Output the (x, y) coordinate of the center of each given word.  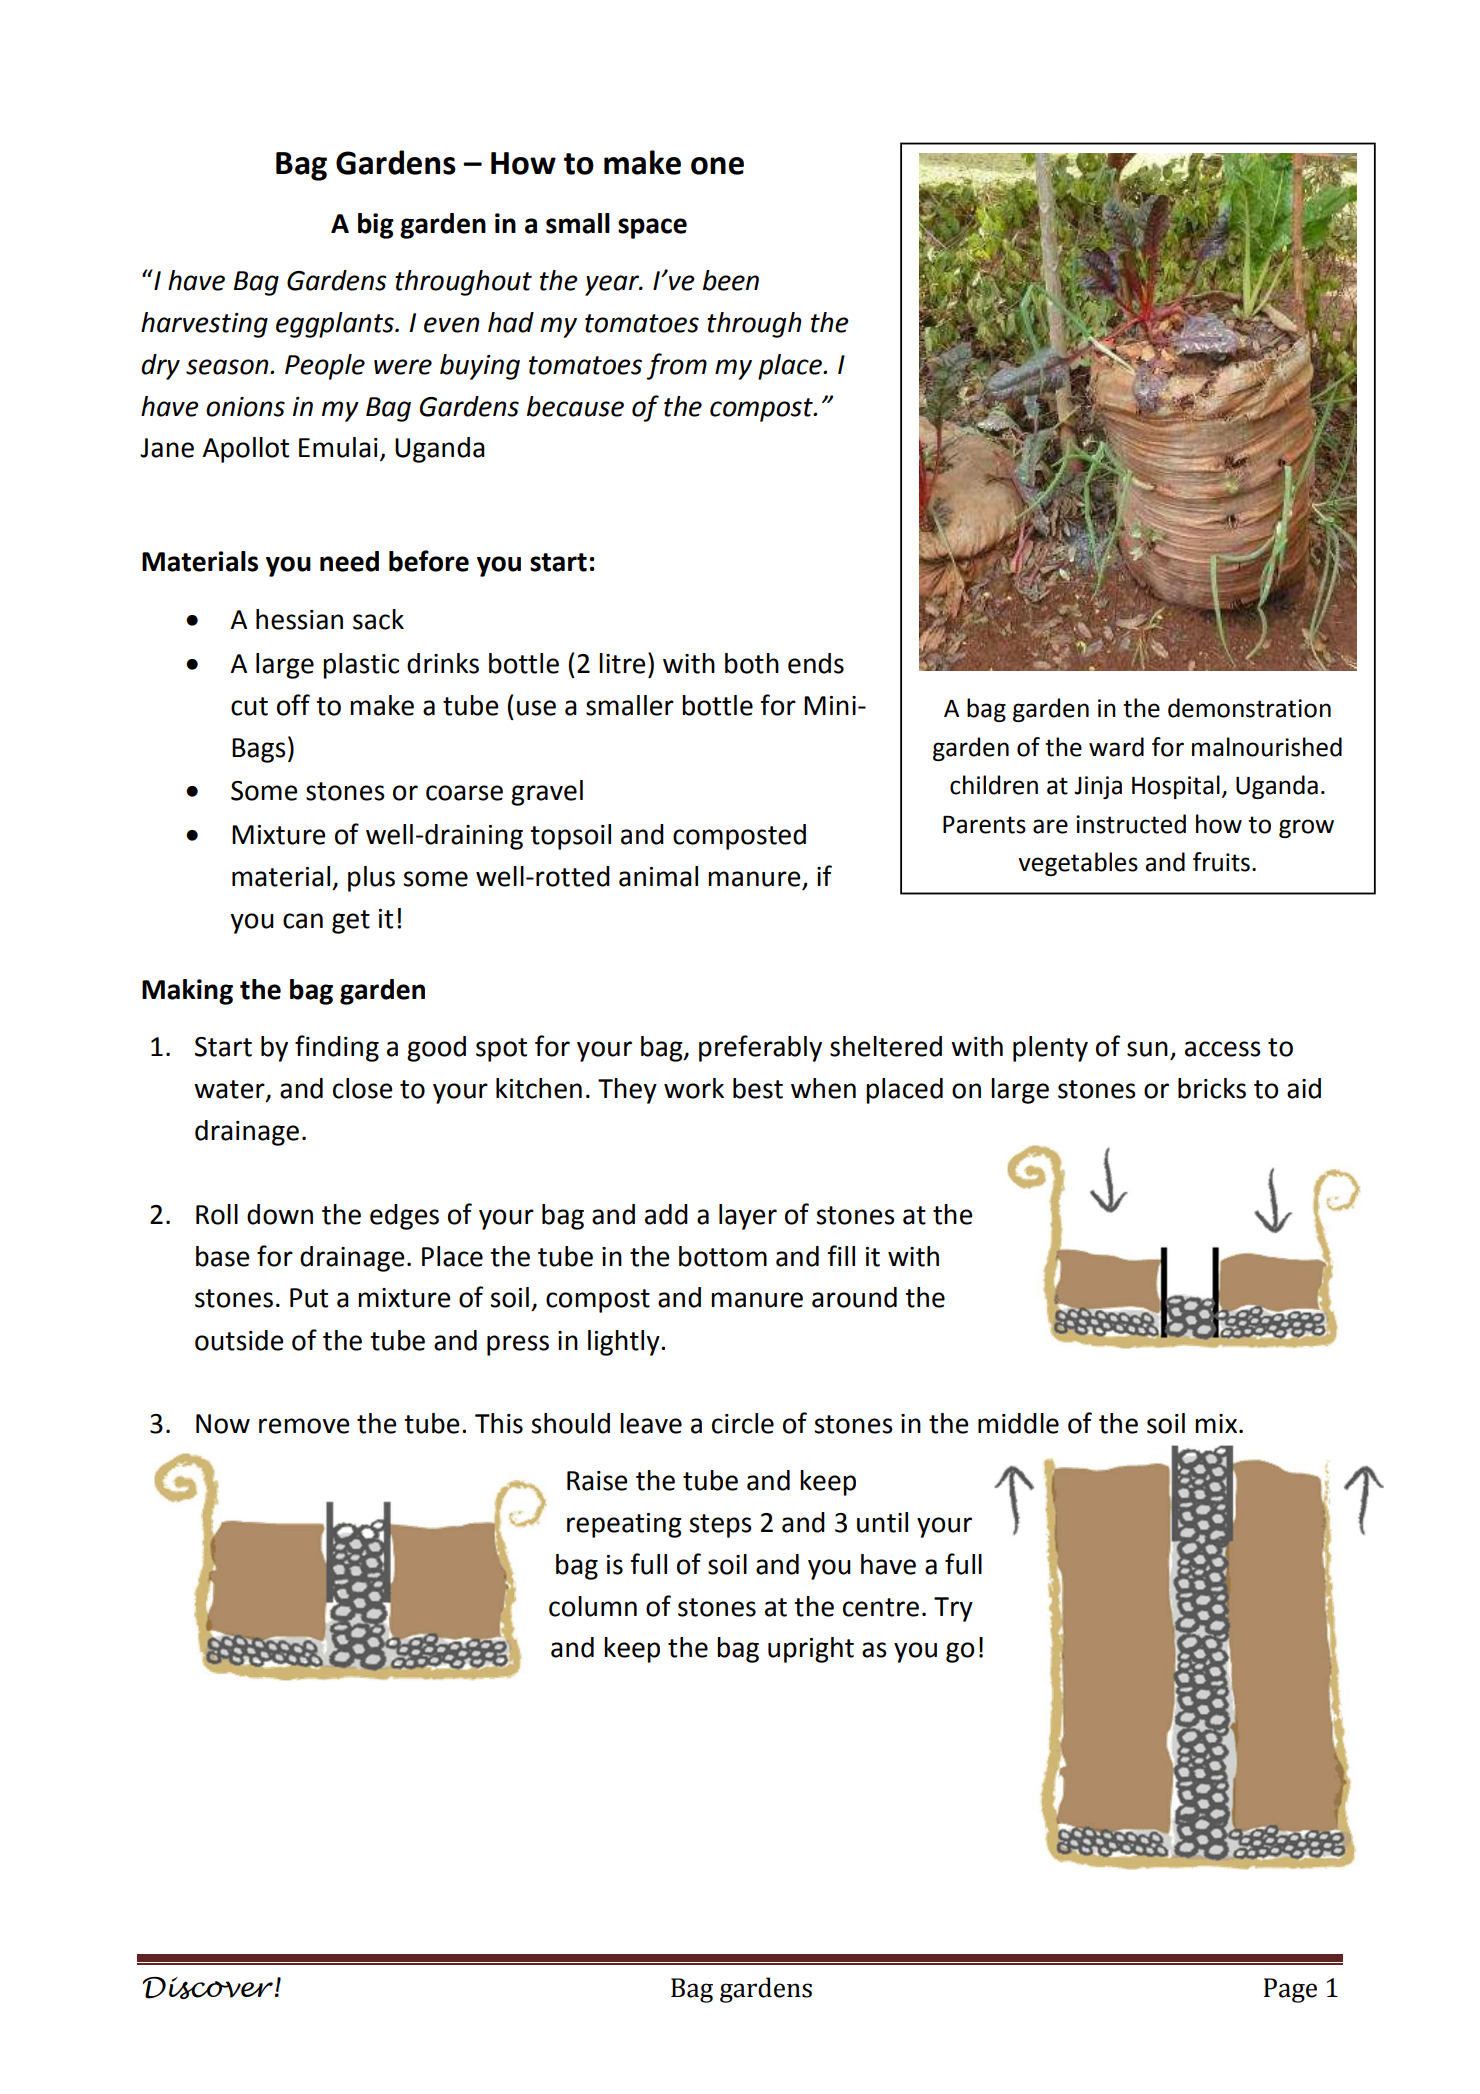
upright (811, 1650)
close (362, 1088)
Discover (208, 1988)
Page (1290, 1990)
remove (304, 1426)
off (293, 705)
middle (1018, 1423)
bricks (1212, 1088)
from (676, 366)
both (752, 663)
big (376, 226)
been (731, 280)
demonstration (1249, 708)
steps (720, 1526)
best (758, 1088)
